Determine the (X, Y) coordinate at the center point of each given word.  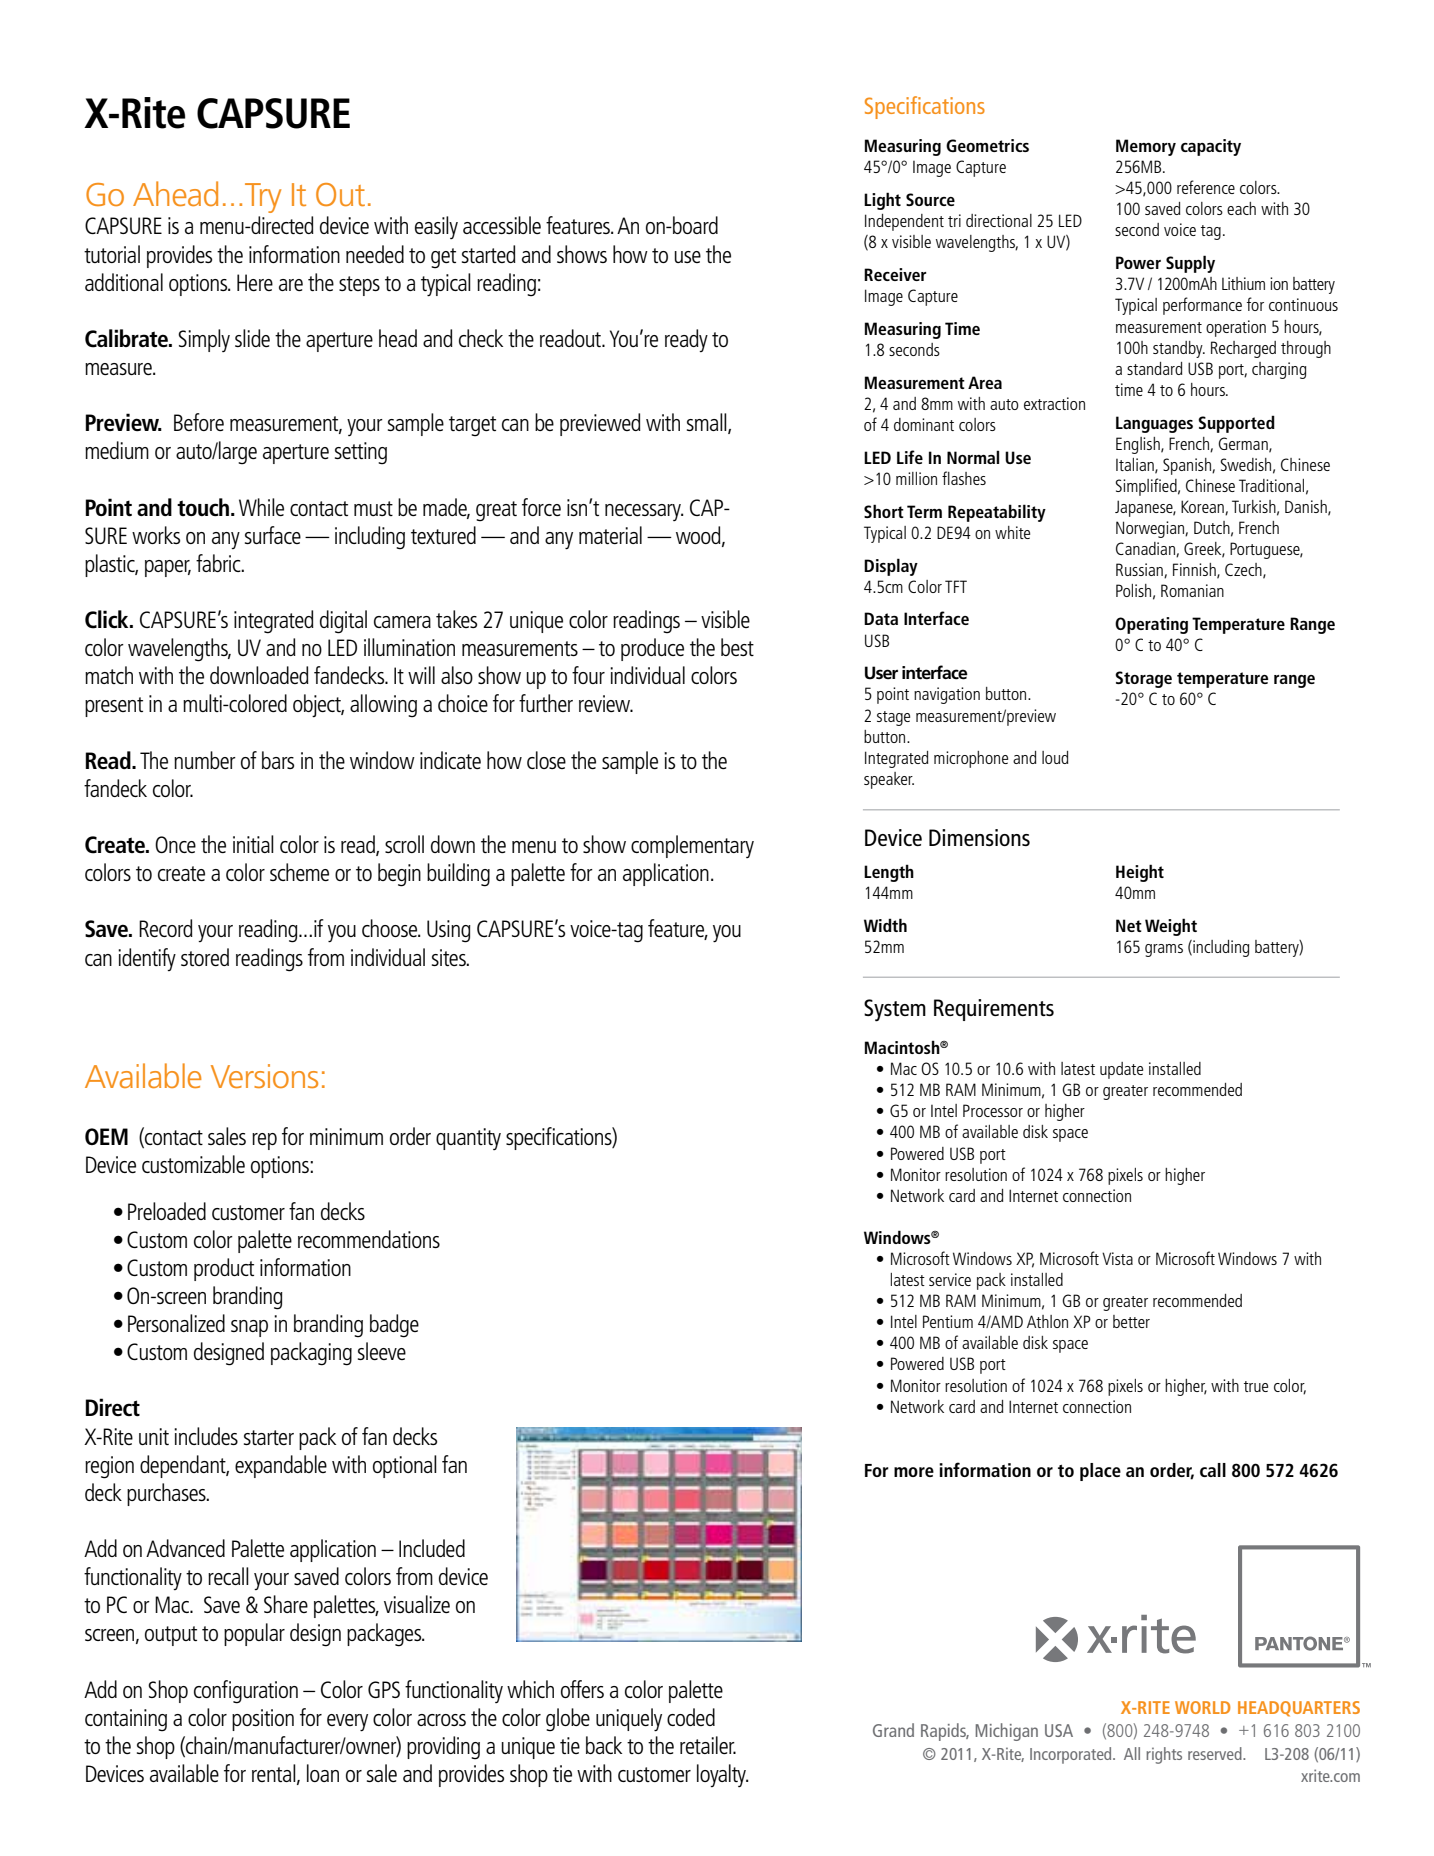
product (224, 1269)
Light (882, 201)
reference (1206, 187)
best (737, 647)
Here (255, 282)
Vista (1117, 1258)
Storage (1143, 679)
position (263, 1720)
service (950, 1279)
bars (278, 760)
